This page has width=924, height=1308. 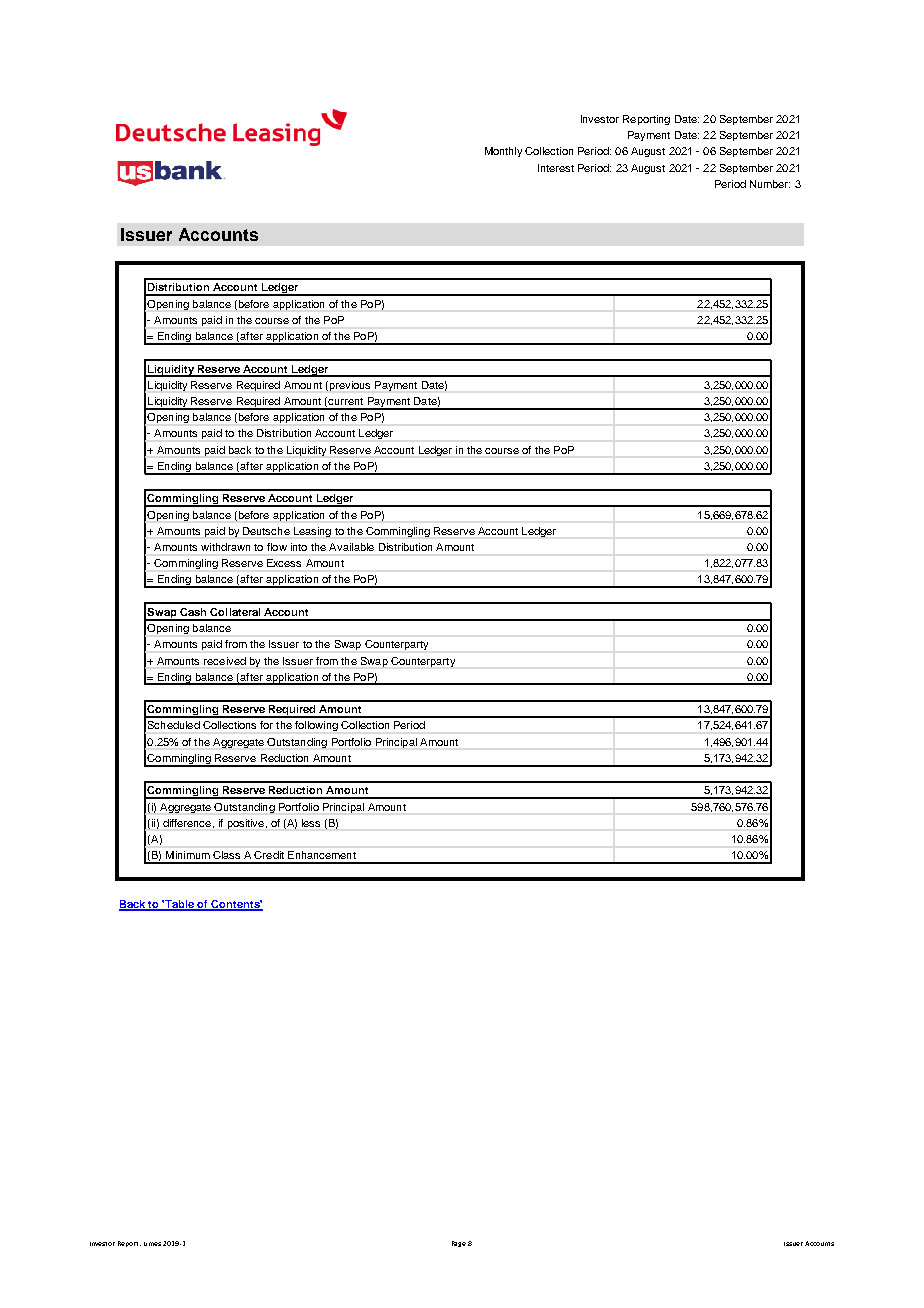 What do you see at coordinates (312, 532) in the page?
I see `Leasing` at bounding box center [312, 532].
